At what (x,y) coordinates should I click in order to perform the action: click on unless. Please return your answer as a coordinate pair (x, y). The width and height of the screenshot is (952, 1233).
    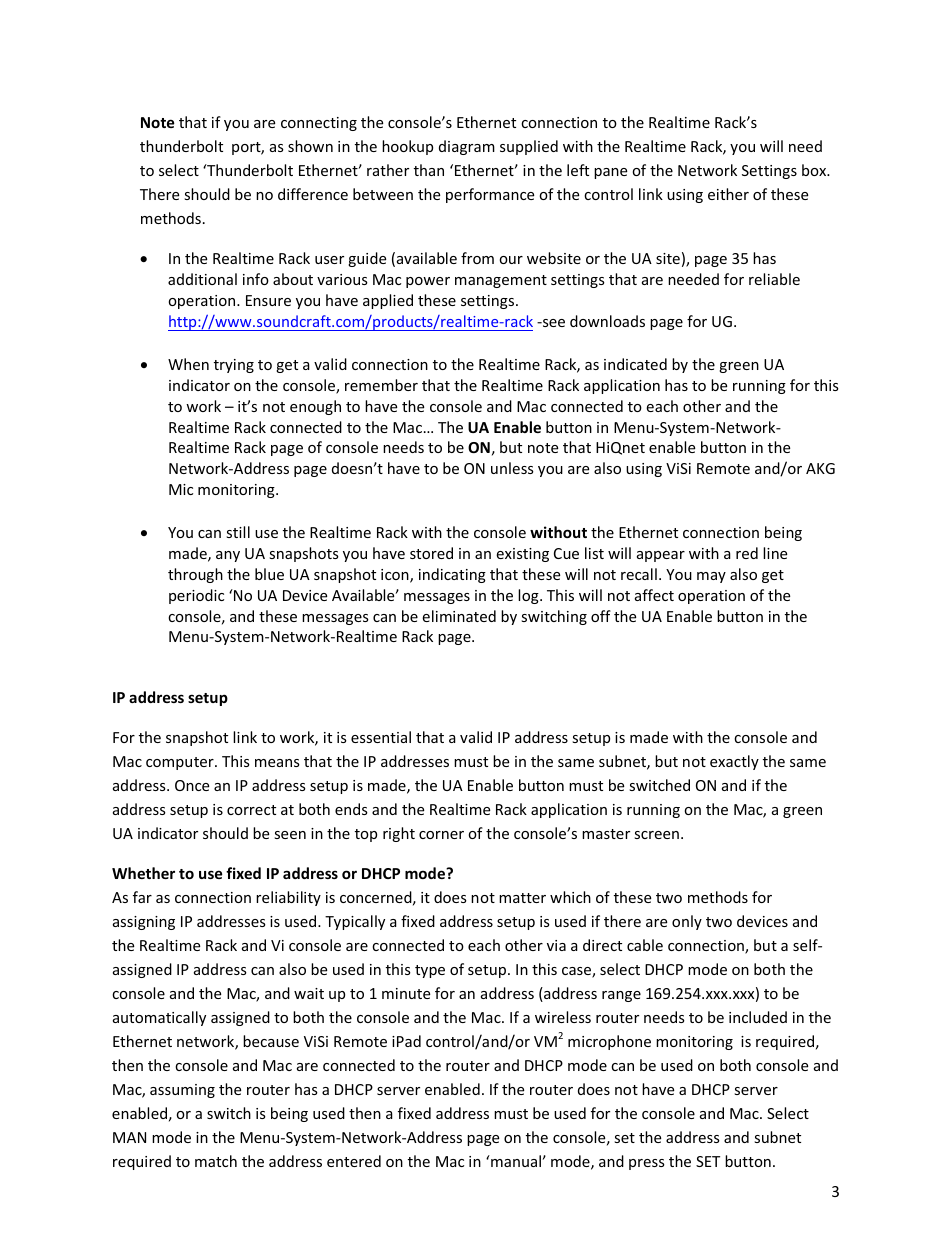
    Looking at the image, I should click on (512, 468).
